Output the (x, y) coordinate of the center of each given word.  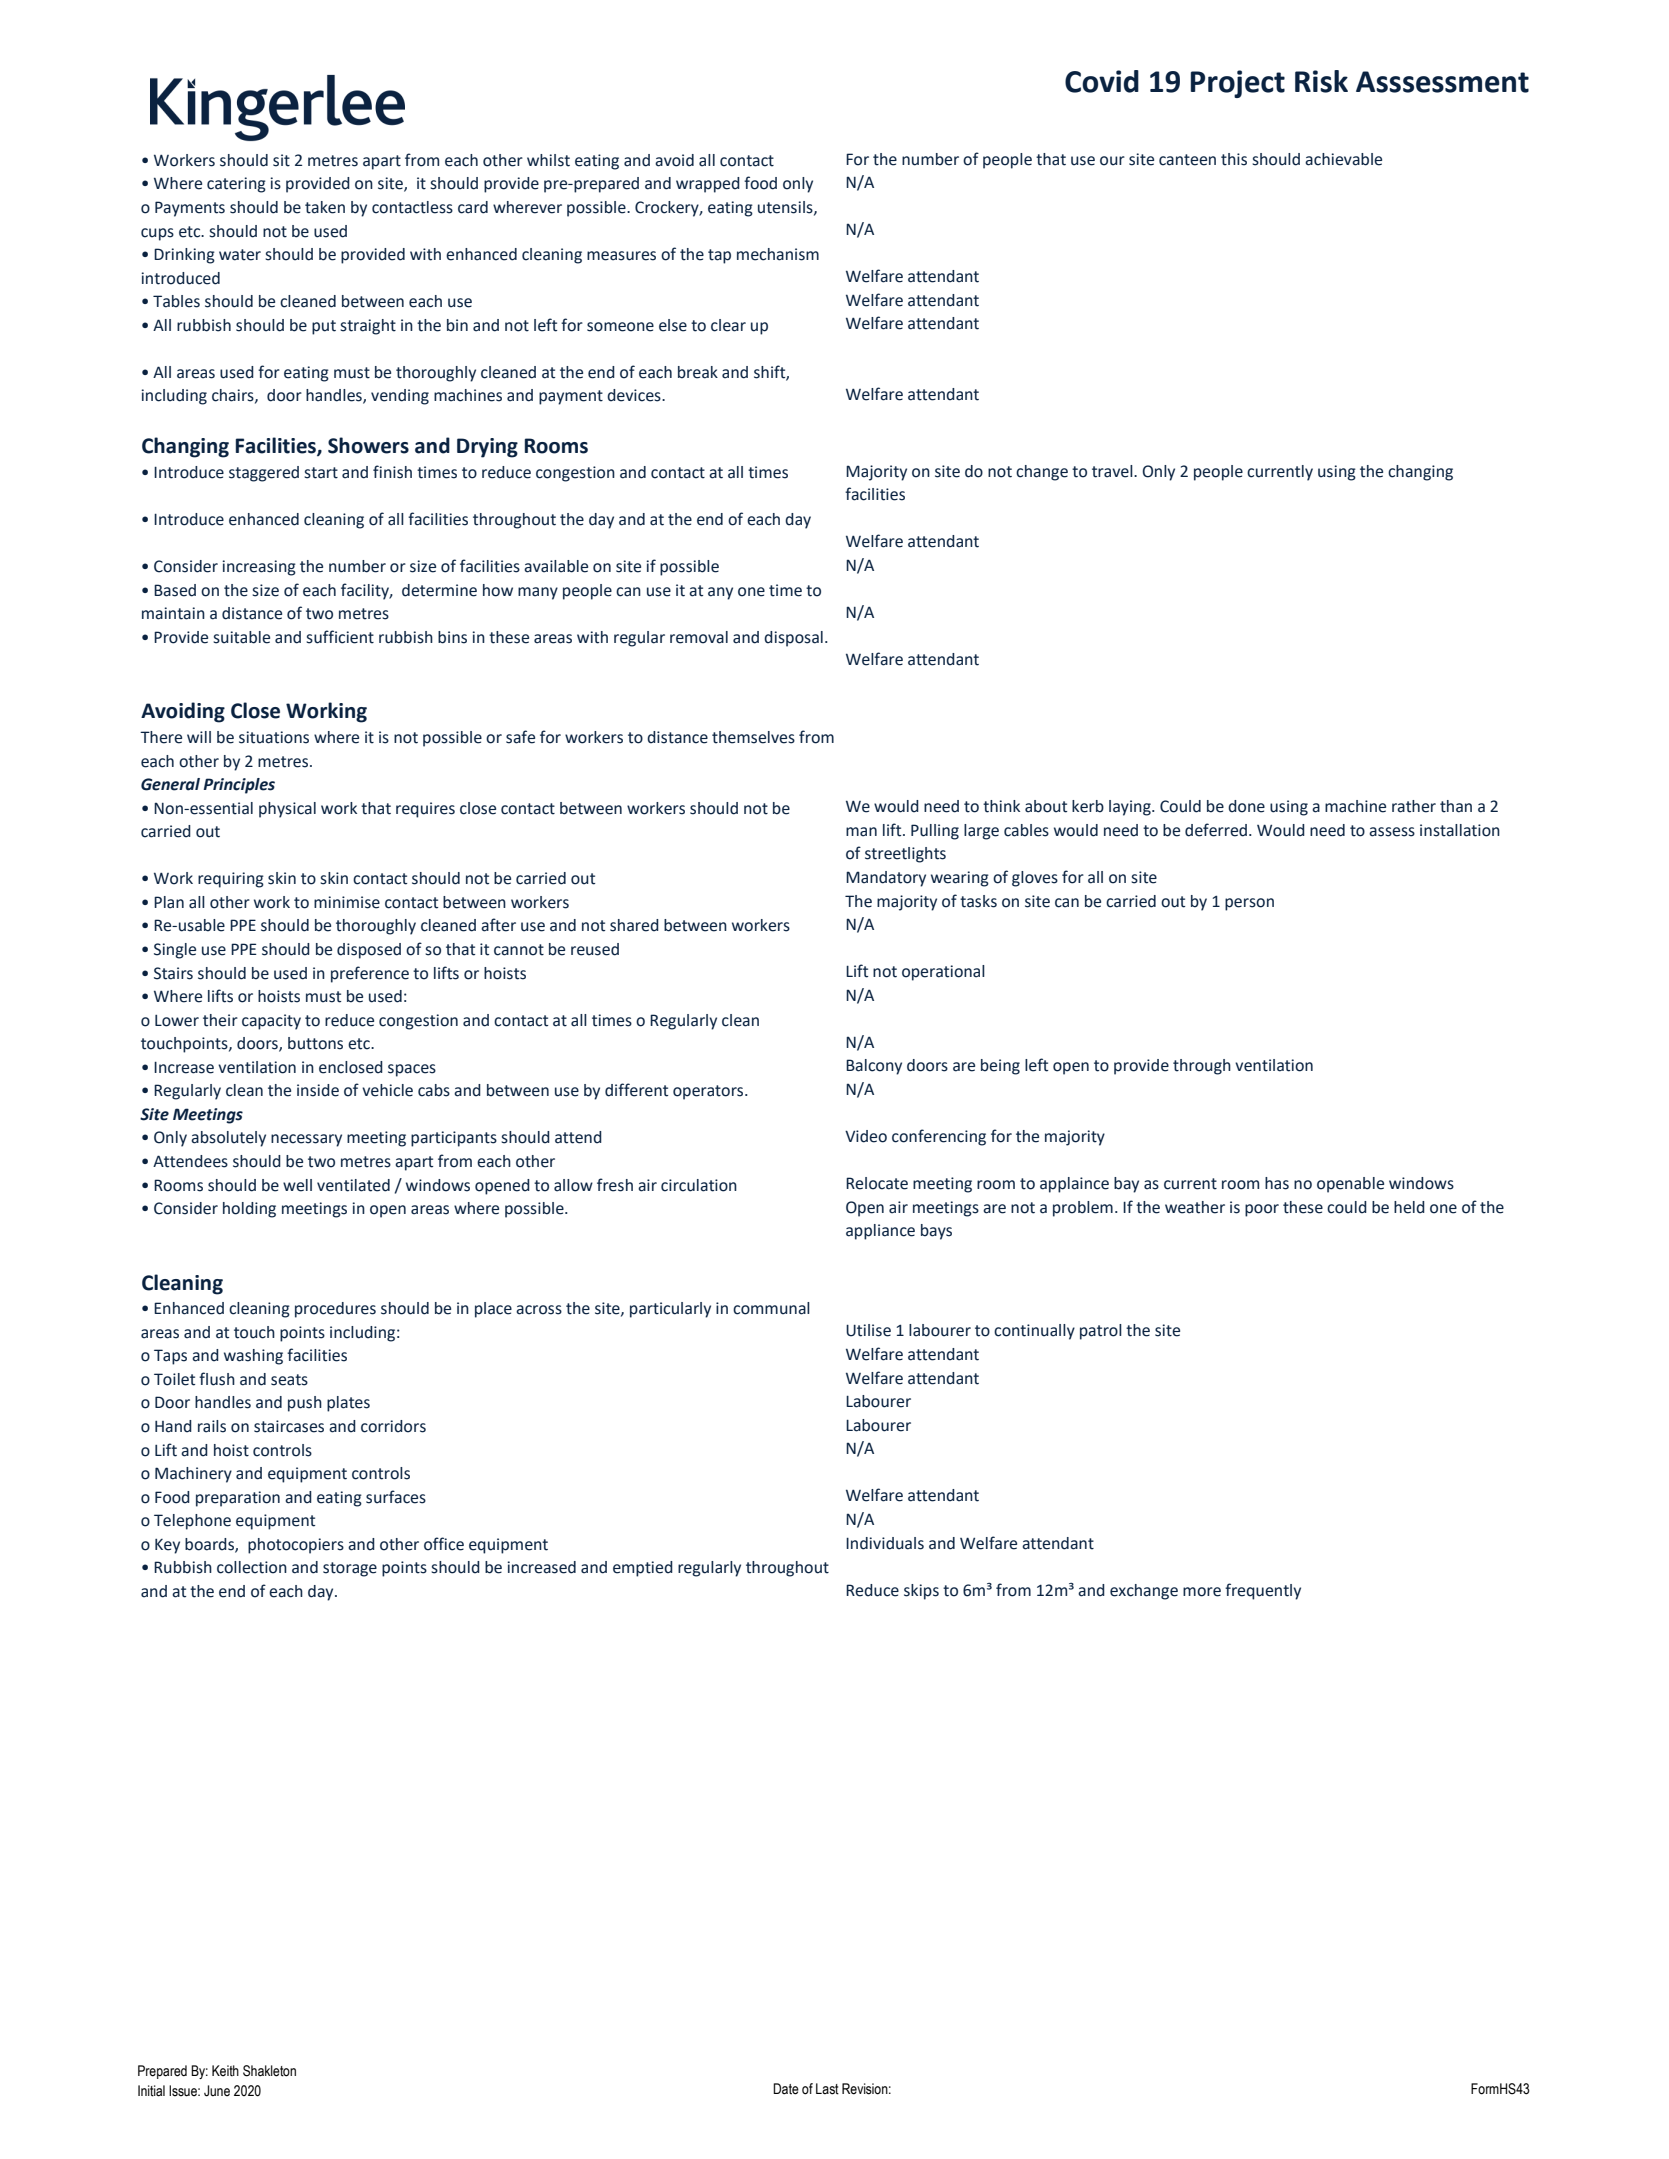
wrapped (708, 185)
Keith (225, 2071)
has (1277, 1183)
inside (318, 1090)
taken (325, 207)
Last (827, 2089)
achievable (1343, 159)
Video (866, 1136)
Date (786, 2089)
